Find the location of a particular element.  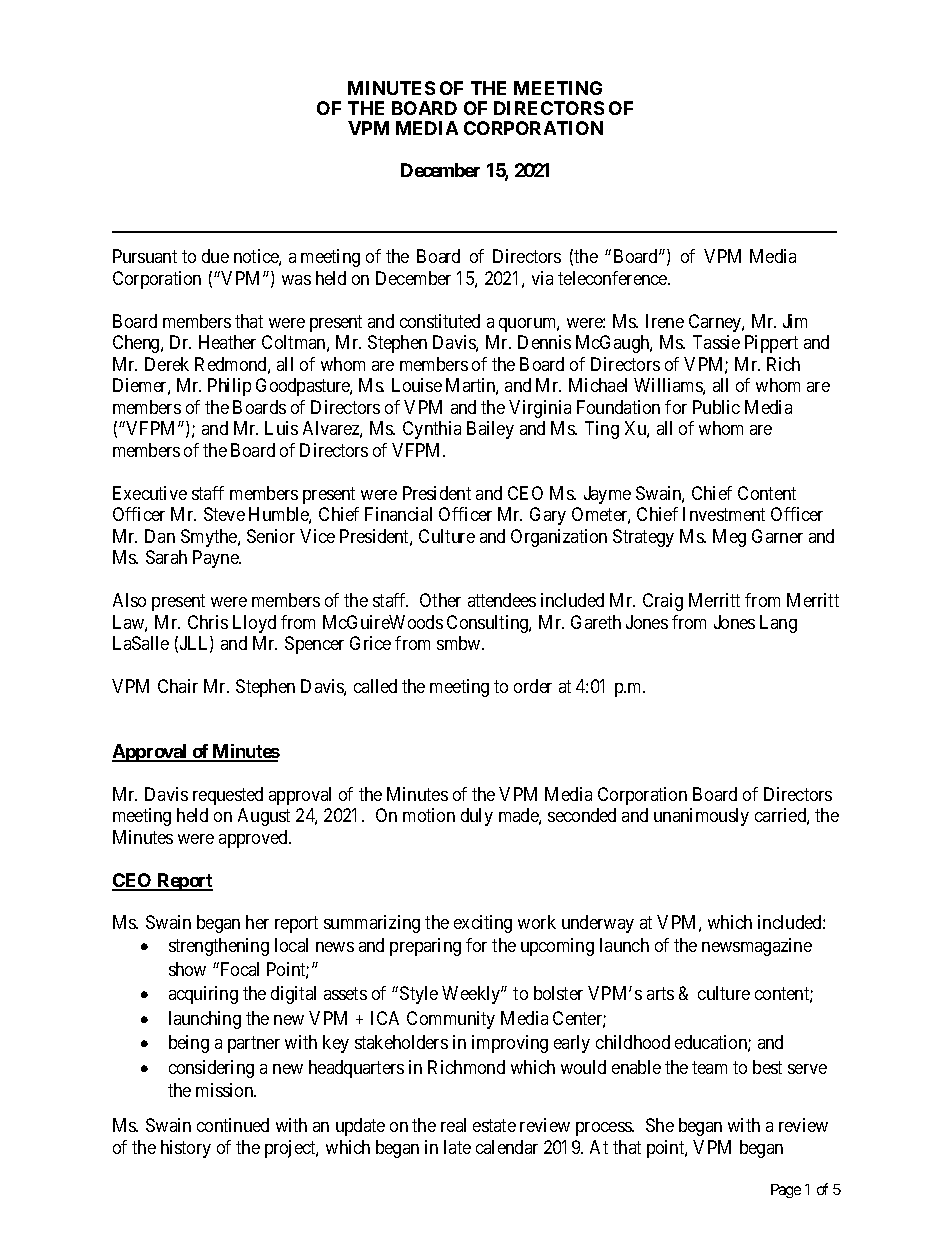

Payne is located at coordinates (216, 559).
